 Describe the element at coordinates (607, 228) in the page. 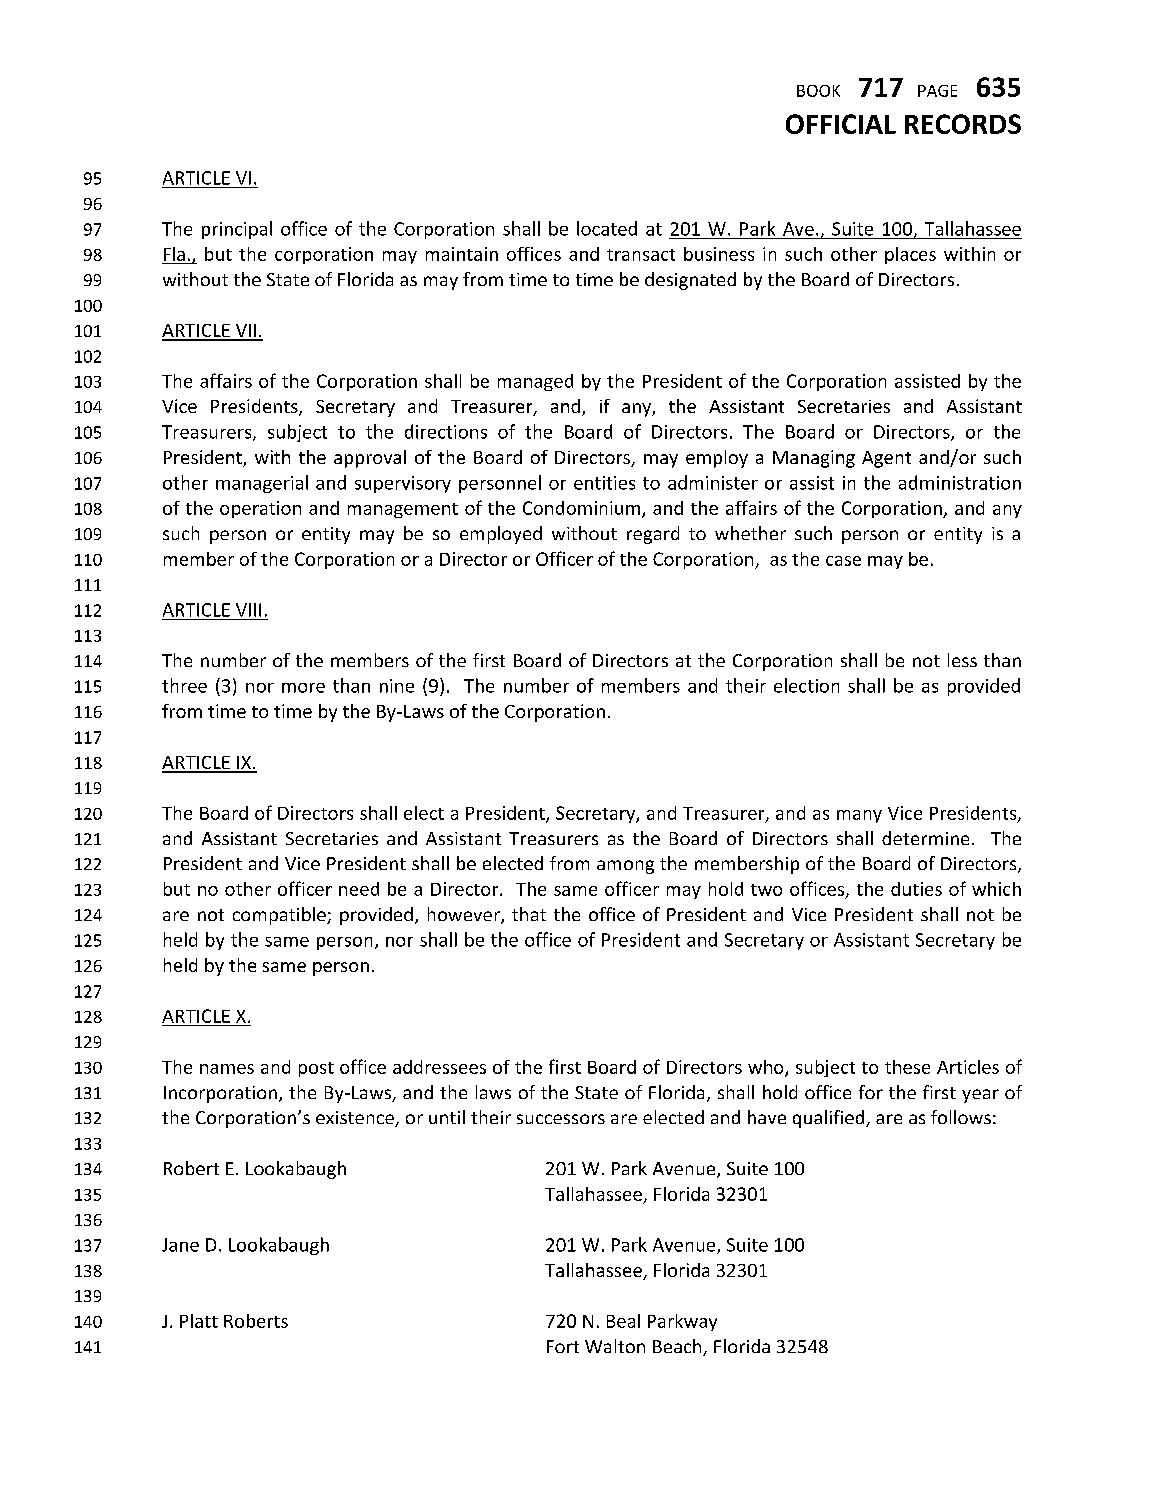

I see `located` at that location.
